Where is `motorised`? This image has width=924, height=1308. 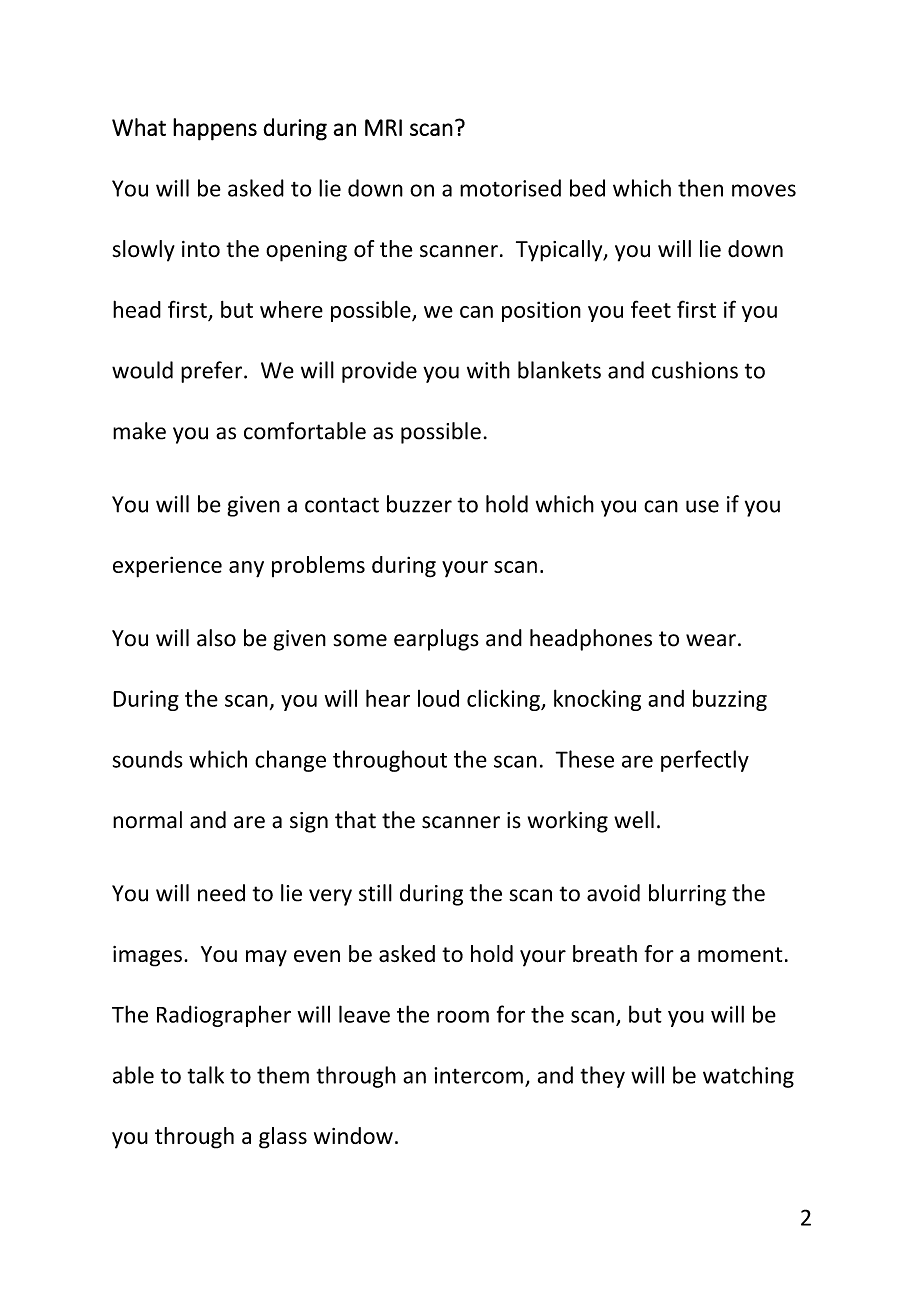 motorised is located at coordinates (510, 188).
